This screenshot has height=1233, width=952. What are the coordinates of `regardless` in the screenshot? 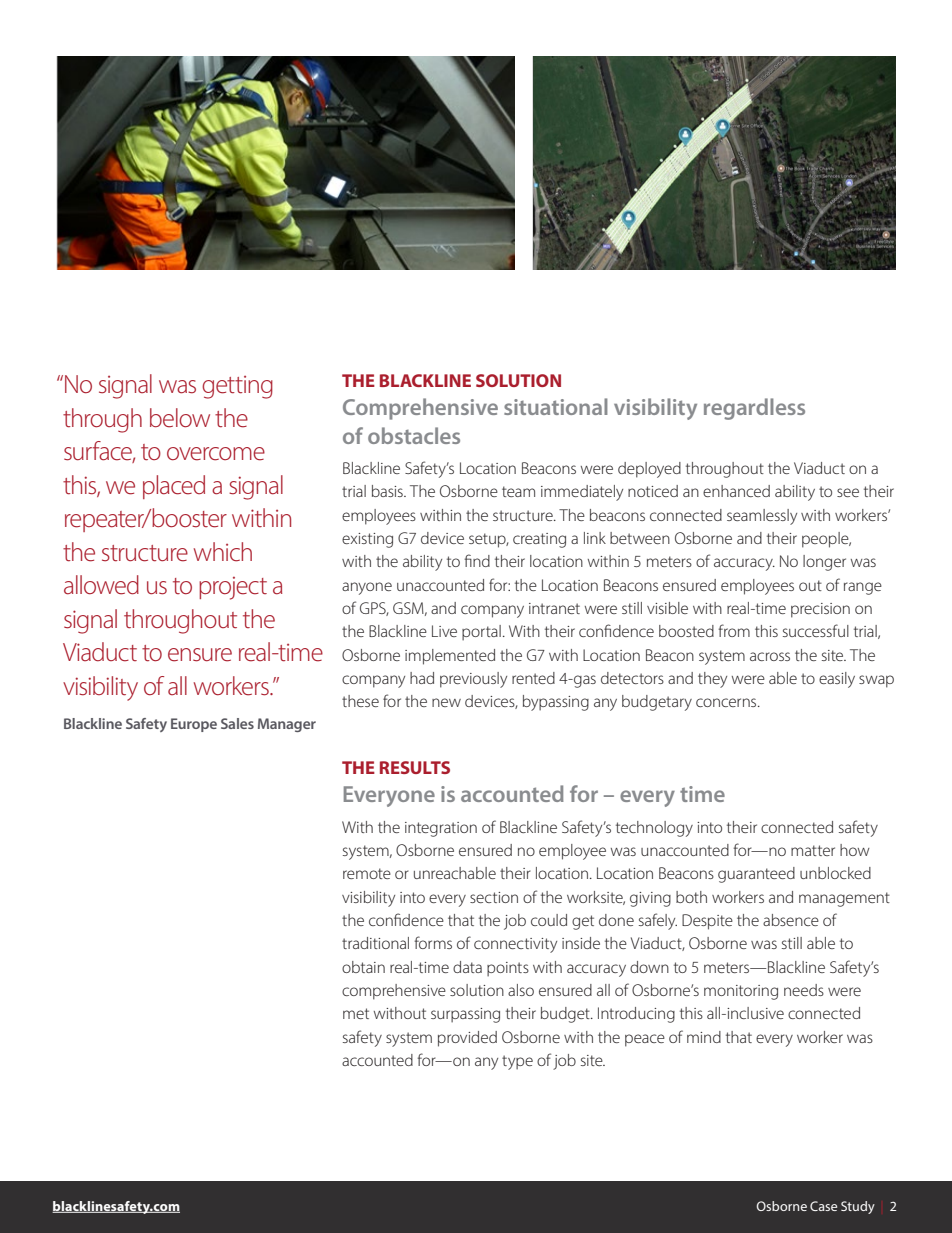 It's located at (754, 409).
